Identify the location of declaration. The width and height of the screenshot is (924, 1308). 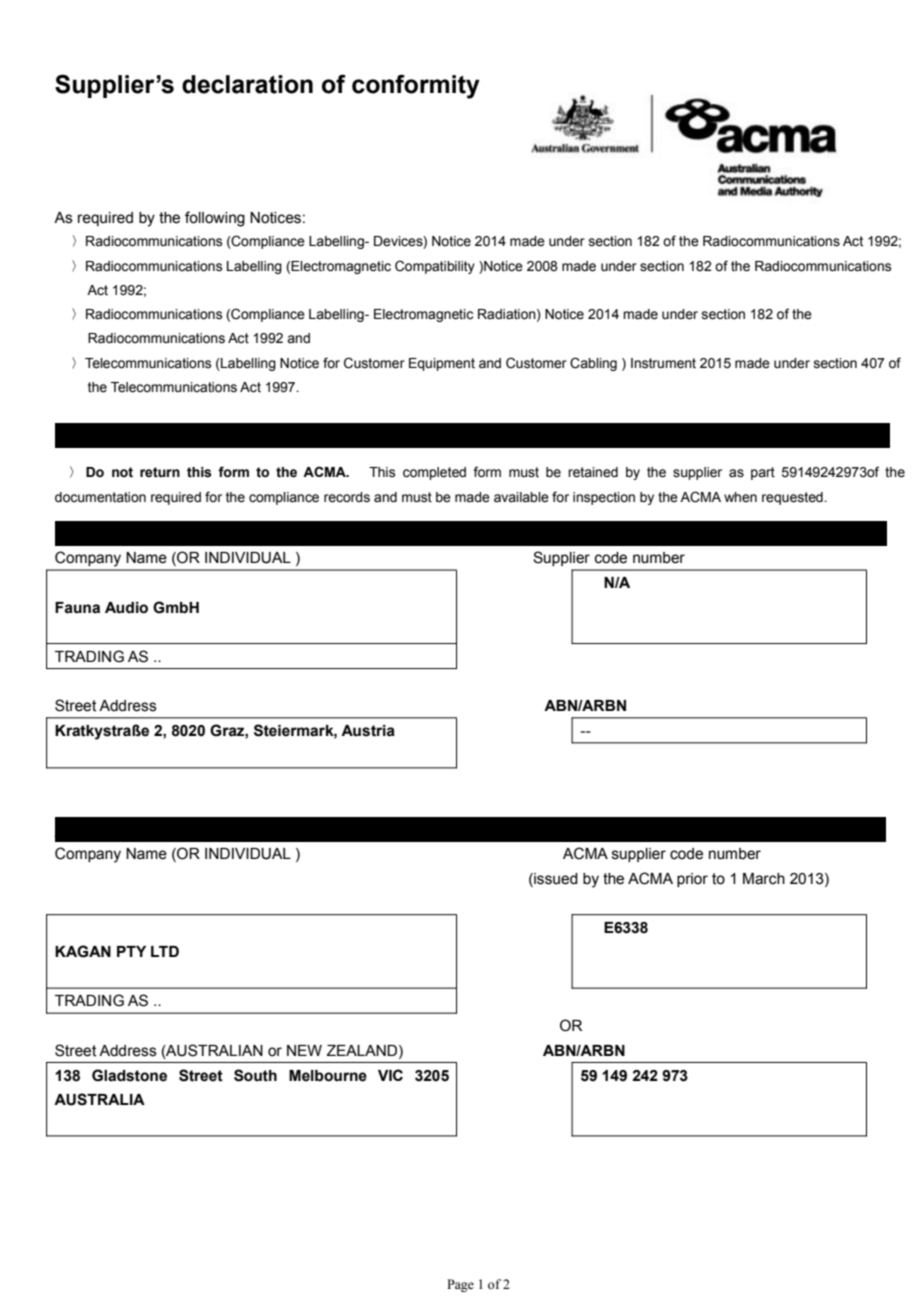
(247, 84).
